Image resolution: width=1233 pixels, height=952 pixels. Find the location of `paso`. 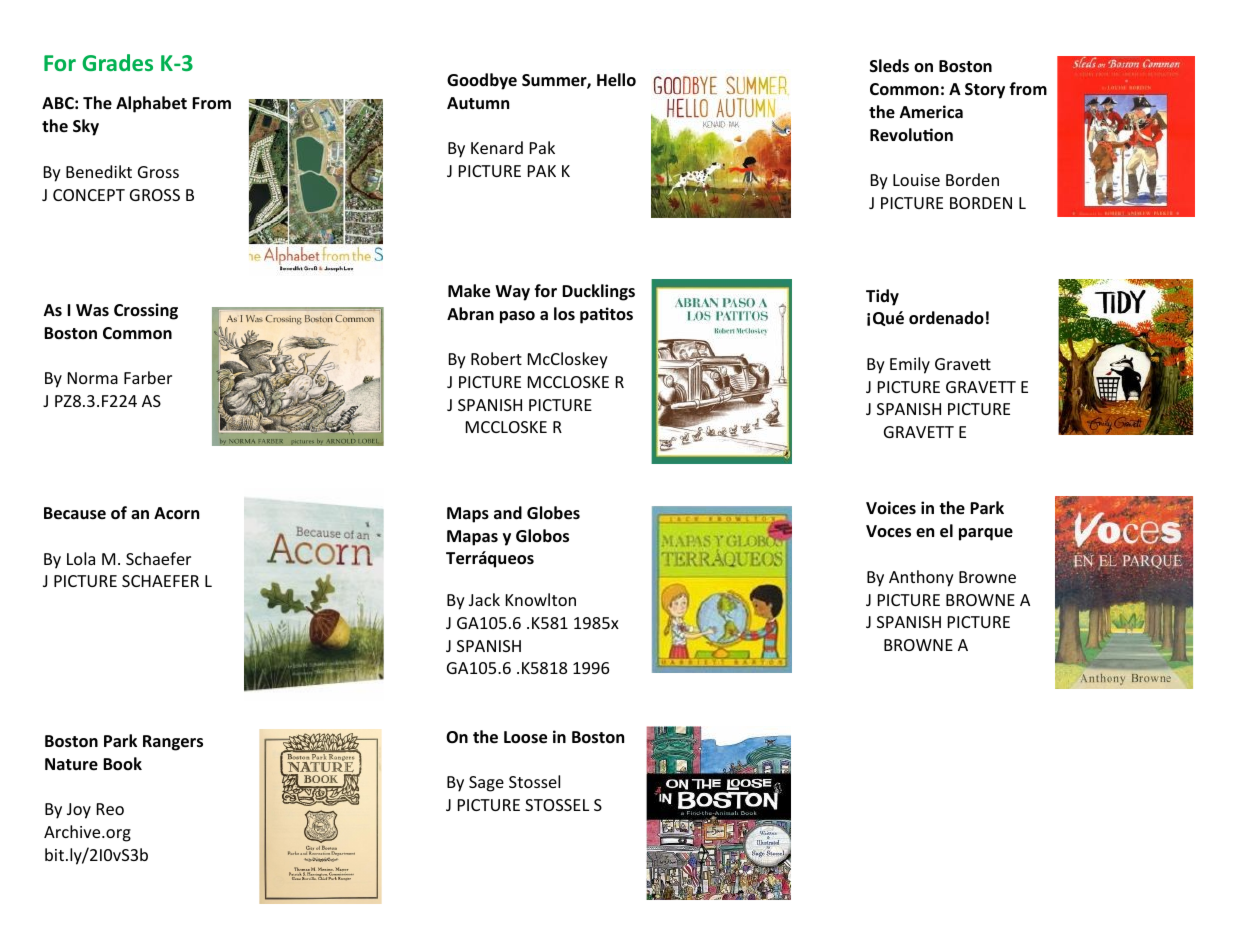

paso is located at coordinates (517, 317).
